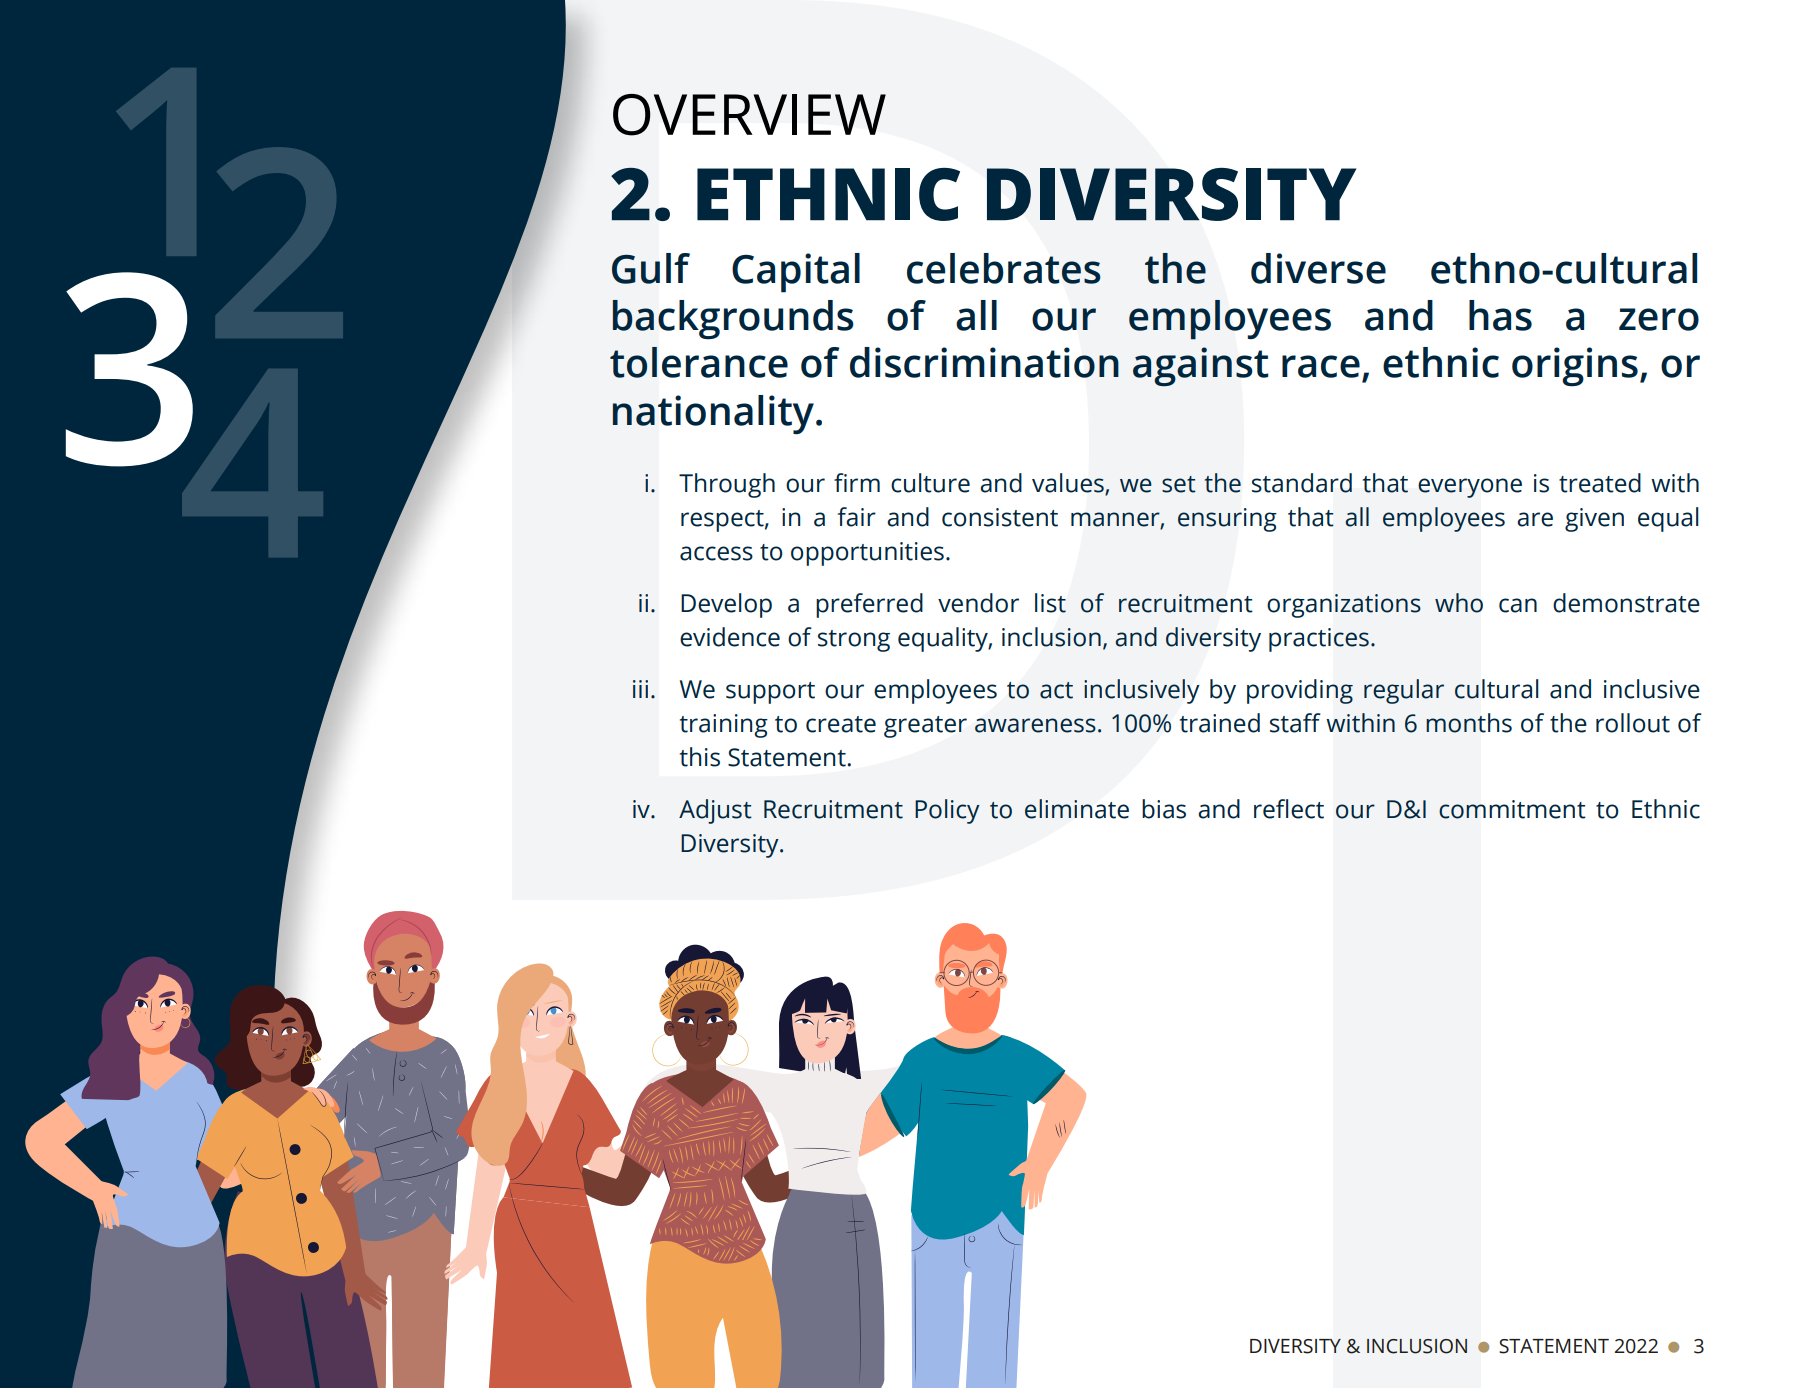 The width and height of the screenshot is (1809, 1388). What do you see at coordinates (1512, 809) in the screenshot?
I see `commitment` at bounding box center [1512, 809].
